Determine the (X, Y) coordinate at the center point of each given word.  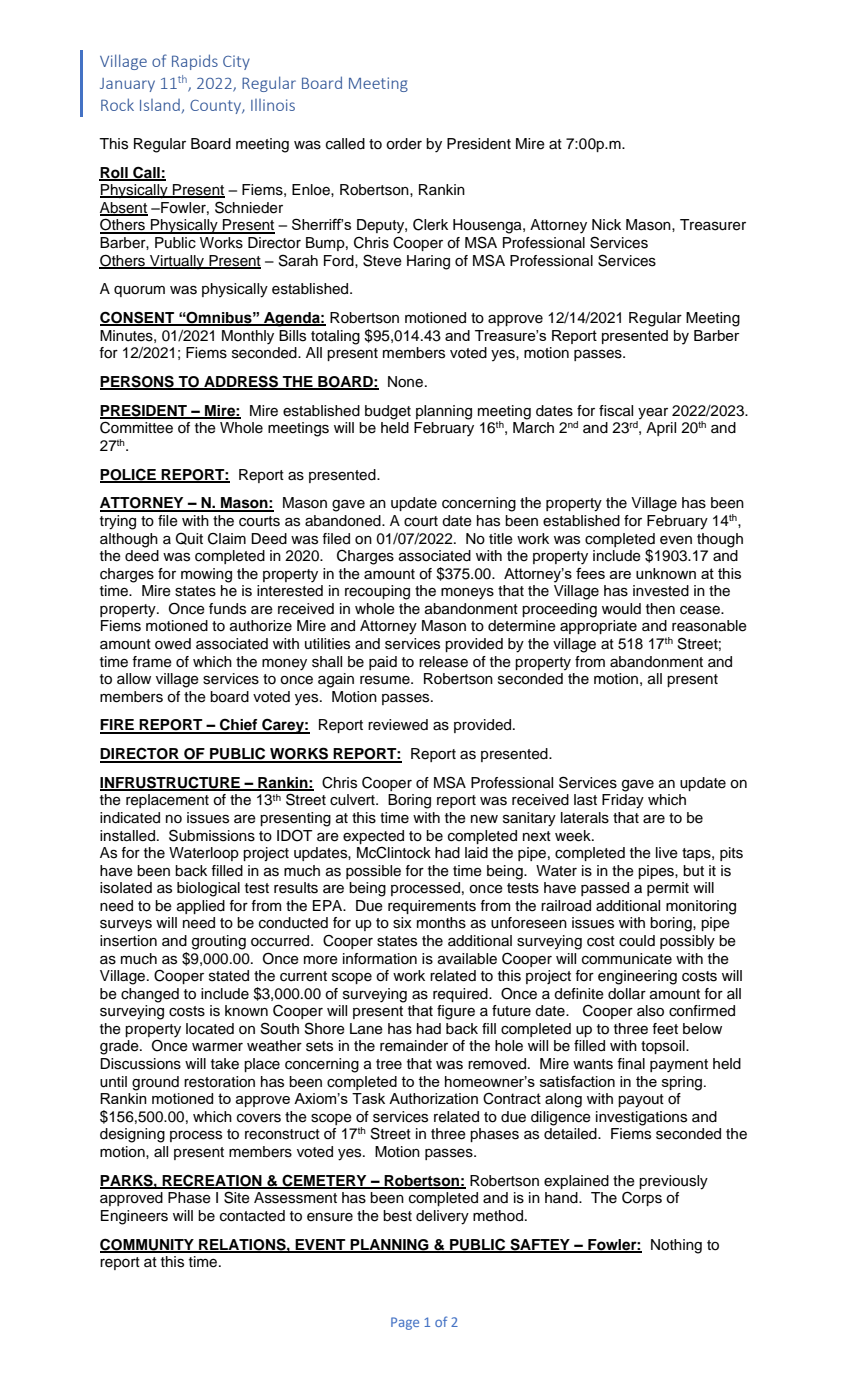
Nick (606, 225)
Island (160, 105)
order (404, 144)
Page (405, 1323)
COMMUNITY (148, 1245)
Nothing (676, 1246)
